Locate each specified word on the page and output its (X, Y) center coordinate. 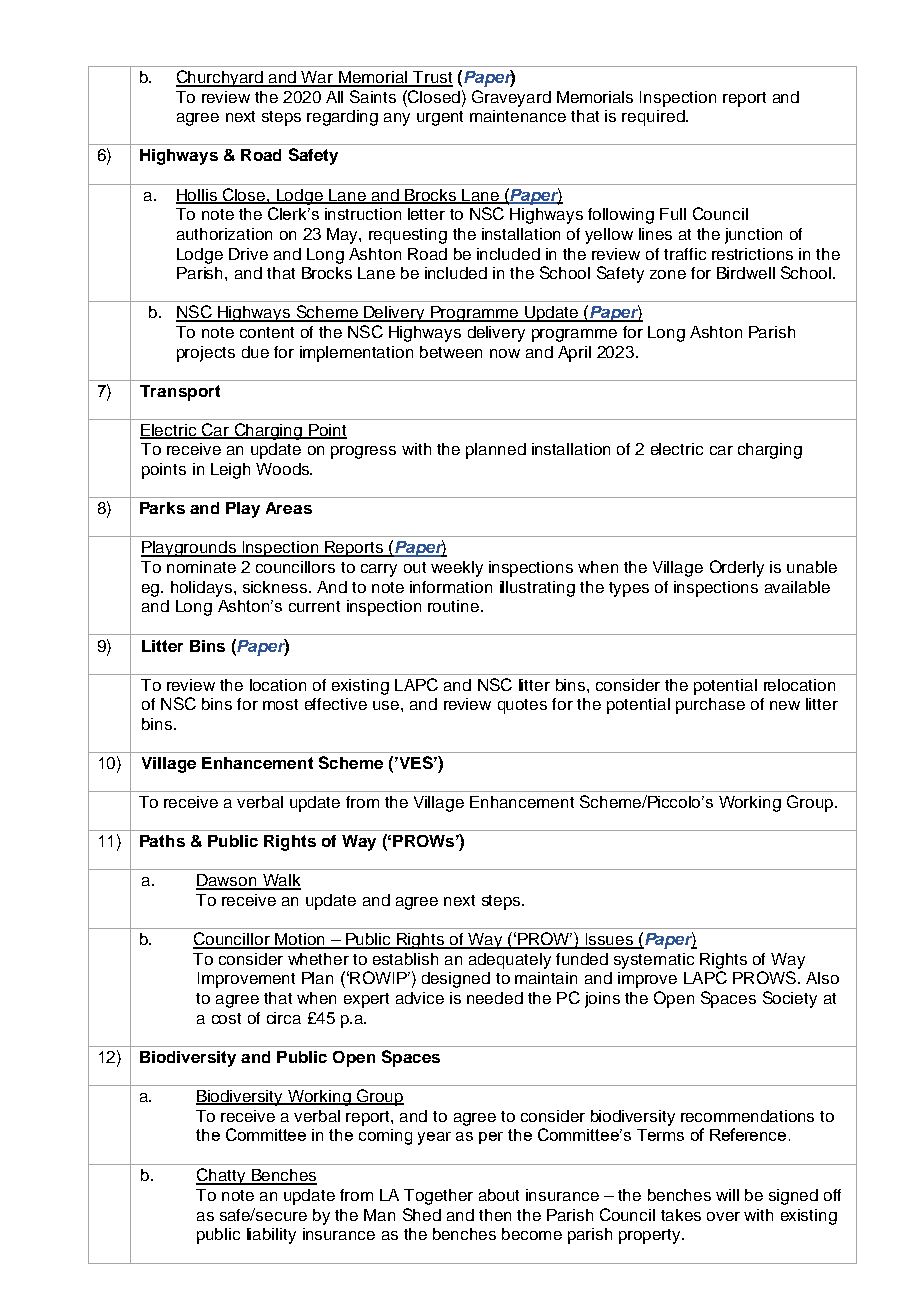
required (654, 118)
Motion (300, 940)
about (499, 1195)
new (785, 705)
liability (271, 1236)
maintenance (518, 116)
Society (790, 999)
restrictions (752, 254)
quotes (522, 706)
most (280, 704)
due (255, 352)
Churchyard (221, 78)
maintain (546, 978)
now (505, 353)
